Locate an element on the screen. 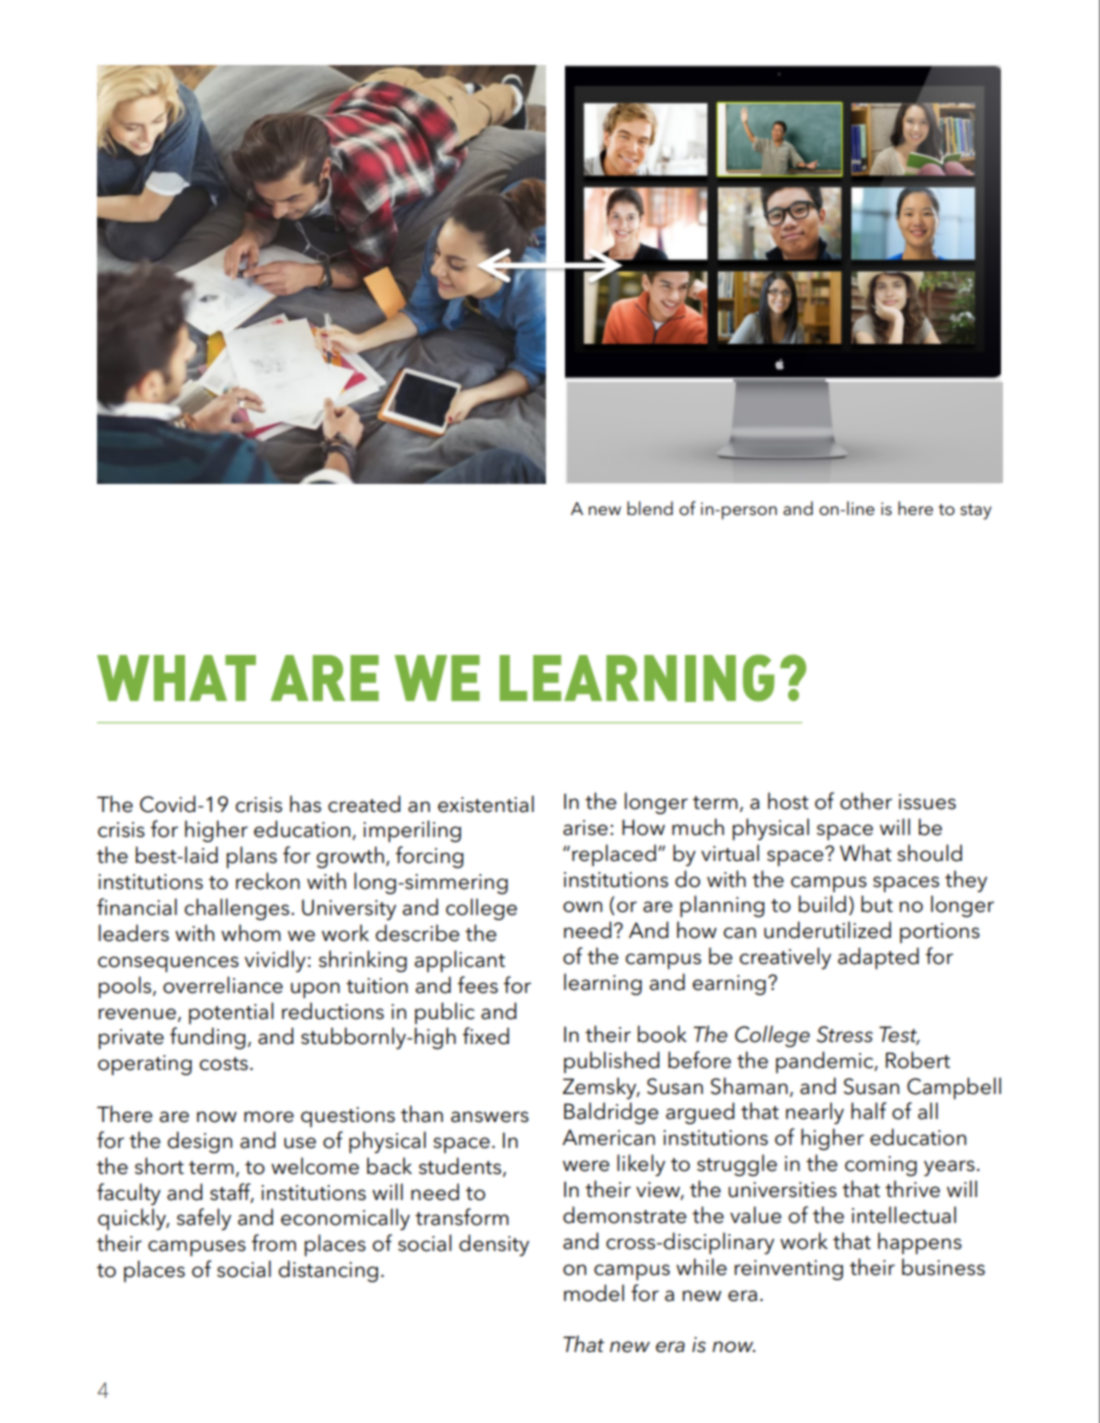 The height and width of the screenshot is (1423, 1100). challenges is located at coordinates (238, 909).
